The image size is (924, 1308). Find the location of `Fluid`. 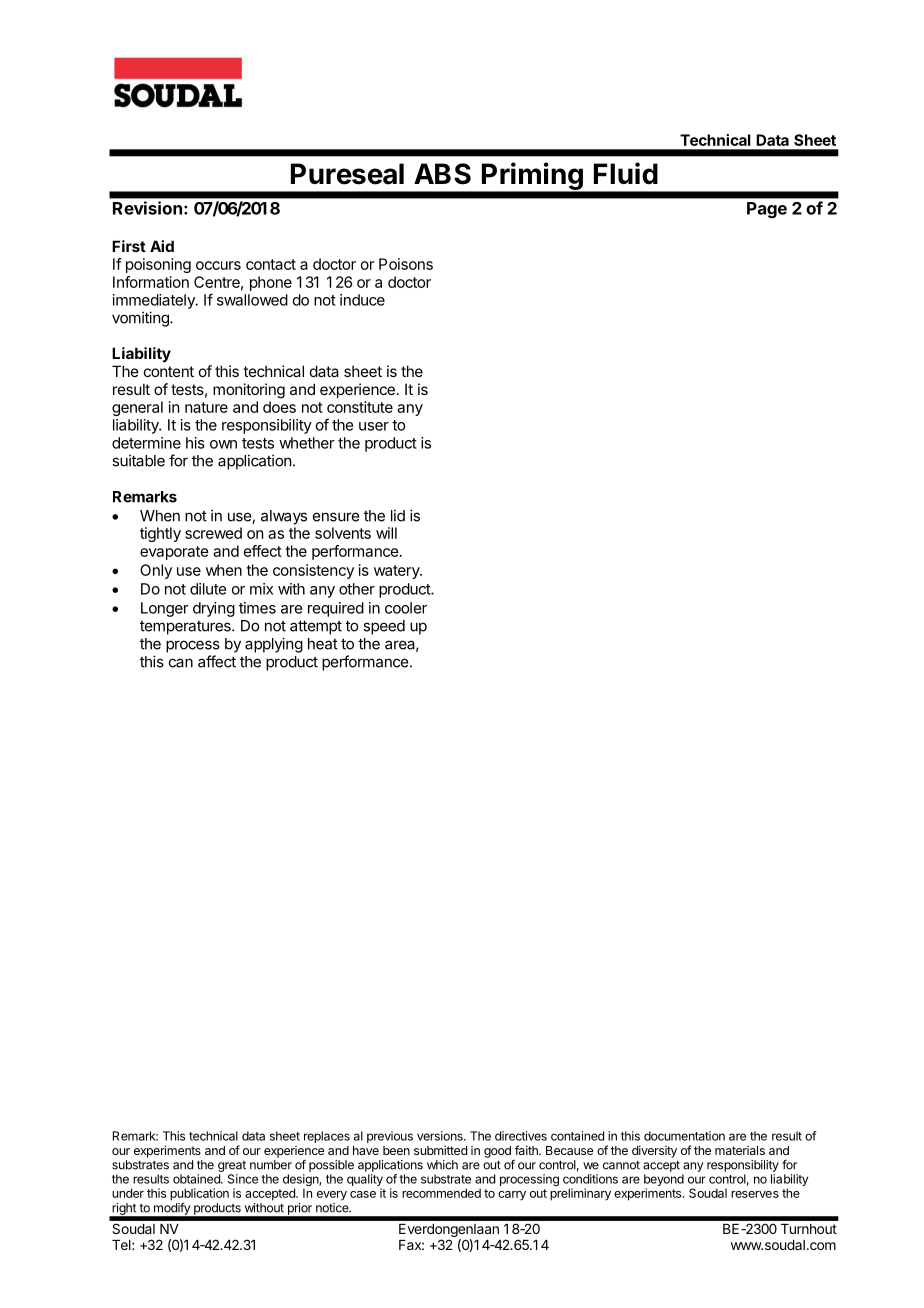

Fluid is located at coordinates (626, 173).
